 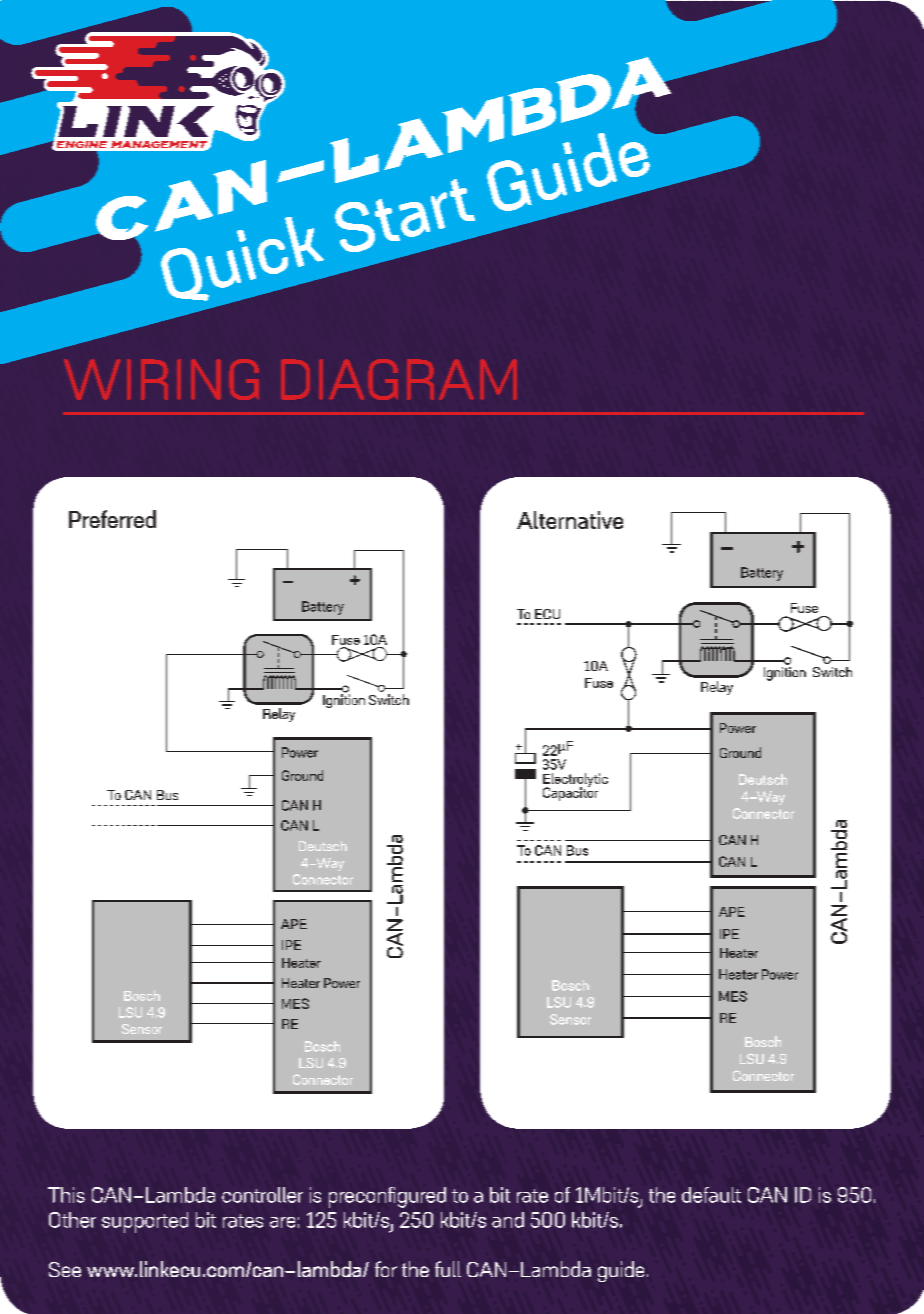 What do you see at coordinates (508, 1220) in the page?
I see `and` at bounding box center [508, 1220].
